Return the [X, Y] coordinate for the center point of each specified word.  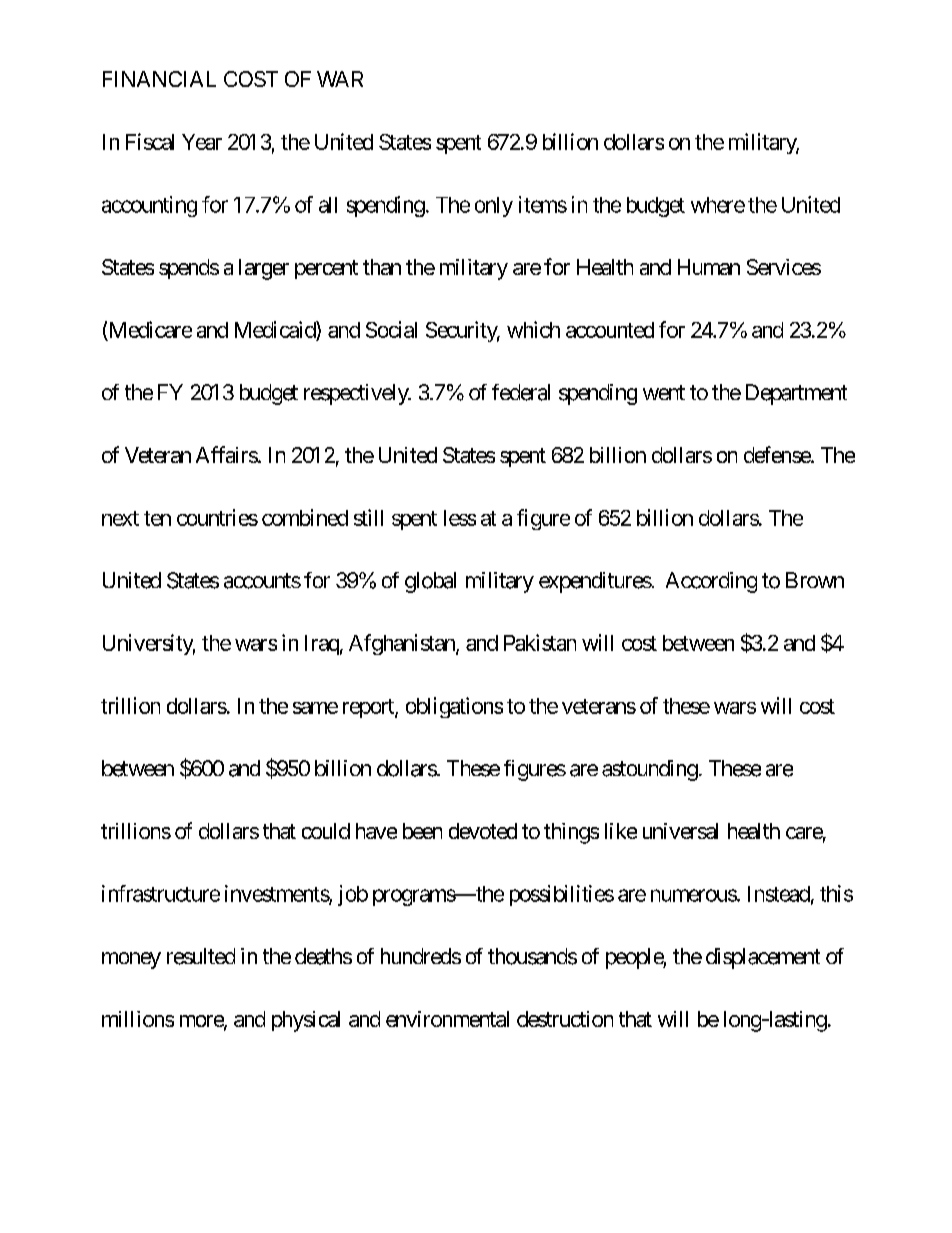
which [533, 329]
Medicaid [276, 329]
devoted [483, 831]
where [718, 205]
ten [157, 518]
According [711, 582]
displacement [763, 958]
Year [202, 142]
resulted [201, 956]
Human [709, 267]
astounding [650, 770]
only [494, 207]
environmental [447, 1019]
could [326, 831]
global [430, 582]
